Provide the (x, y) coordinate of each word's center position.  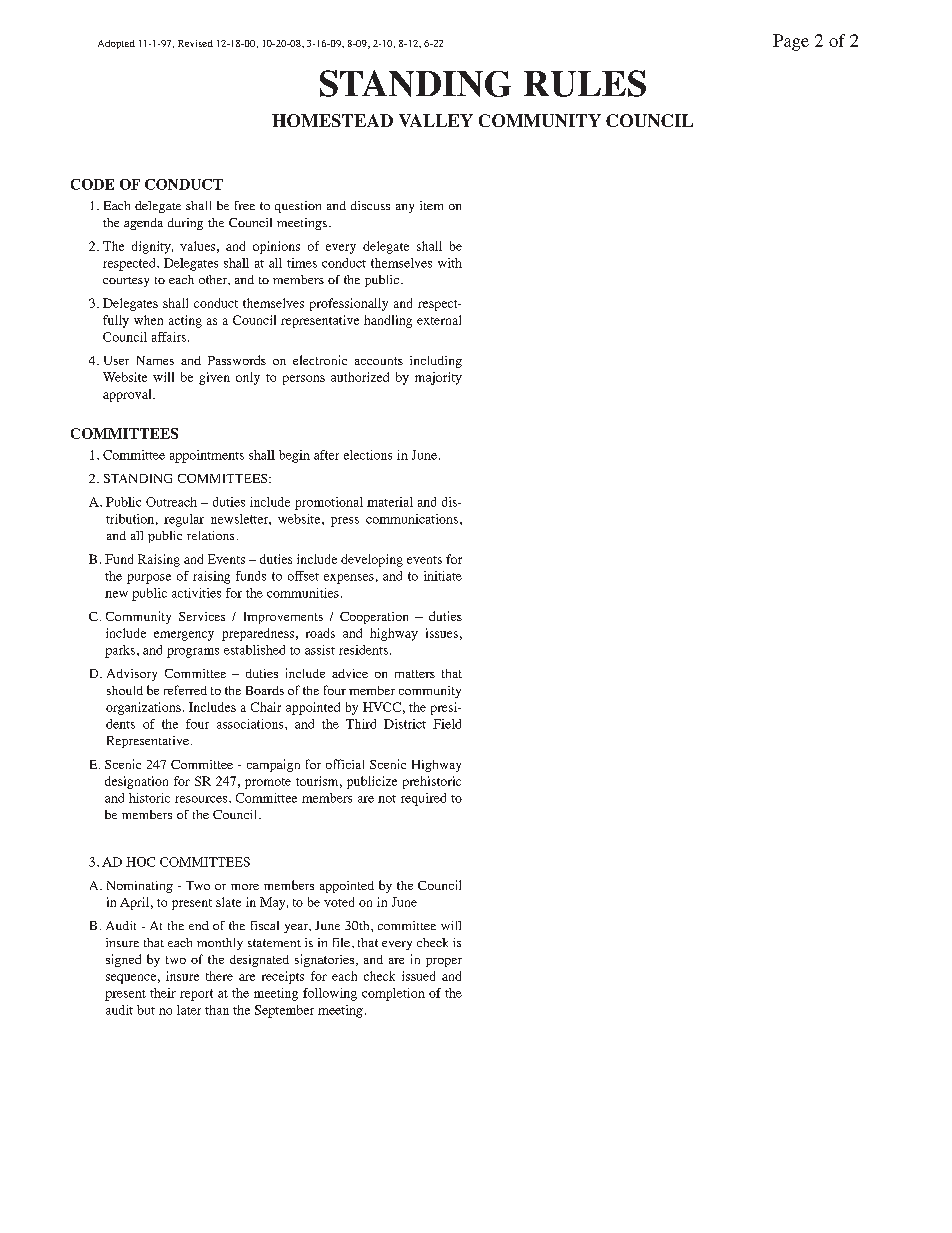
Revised (195, 43)
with (450, 263)
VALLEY (436, 120)
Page (791, 42)
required (423, 799)
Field (447, 724)
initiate (443, 576)
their (163, 993)
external (439, 320)
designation (136, 782)
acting (185, 321)
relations (210, 535)
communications (412, 519)
